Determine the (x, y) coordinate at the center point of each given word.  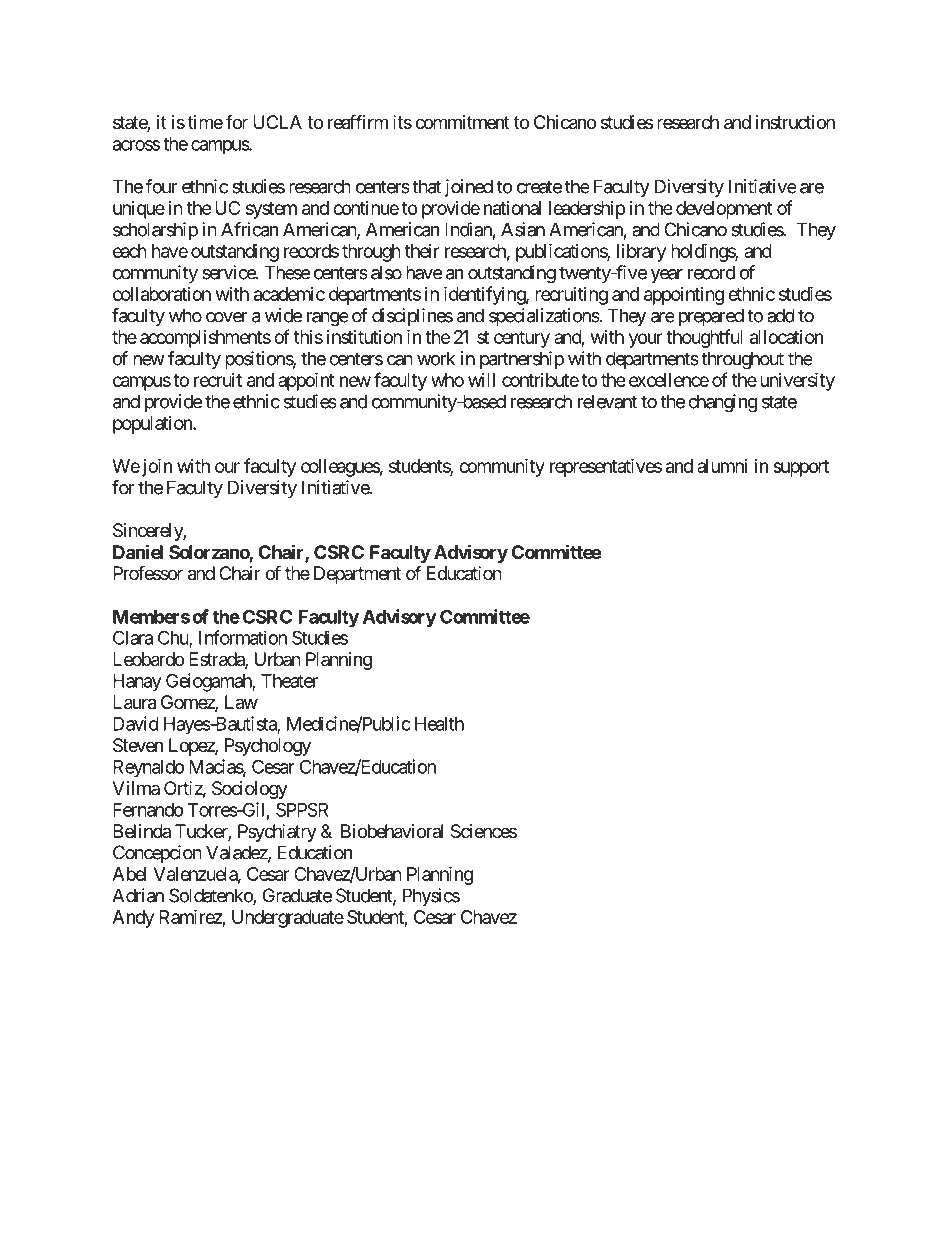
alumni (722, 466)
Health (439, 724)
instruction (795, 122)
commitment (462, 122)
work (436, 358)
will (481, 380)
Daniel (138, 551)
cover (226, 317)
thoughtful (704, 338)
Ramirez (190, 916)
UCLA (277, 122)
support (801, 468)
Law (241, 702)
